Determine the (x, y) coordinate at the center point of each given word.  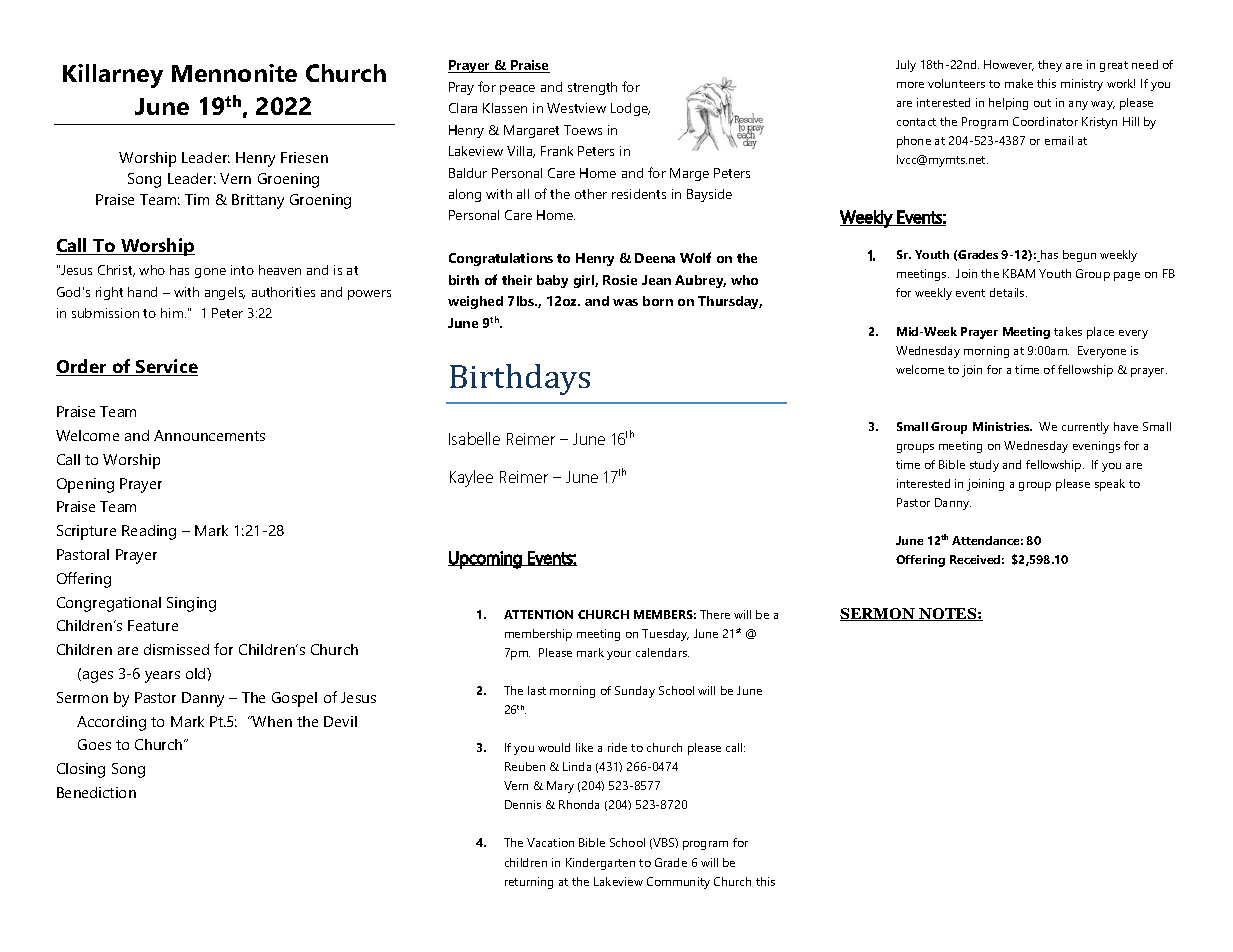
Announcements (209, 435)
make (1019, 83)
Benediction (96, 792)
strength (592, 88)
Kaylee (471, 478)
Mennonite (234, 73)
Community (678, 883)
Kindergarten (600, 864)
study (984, 466)
